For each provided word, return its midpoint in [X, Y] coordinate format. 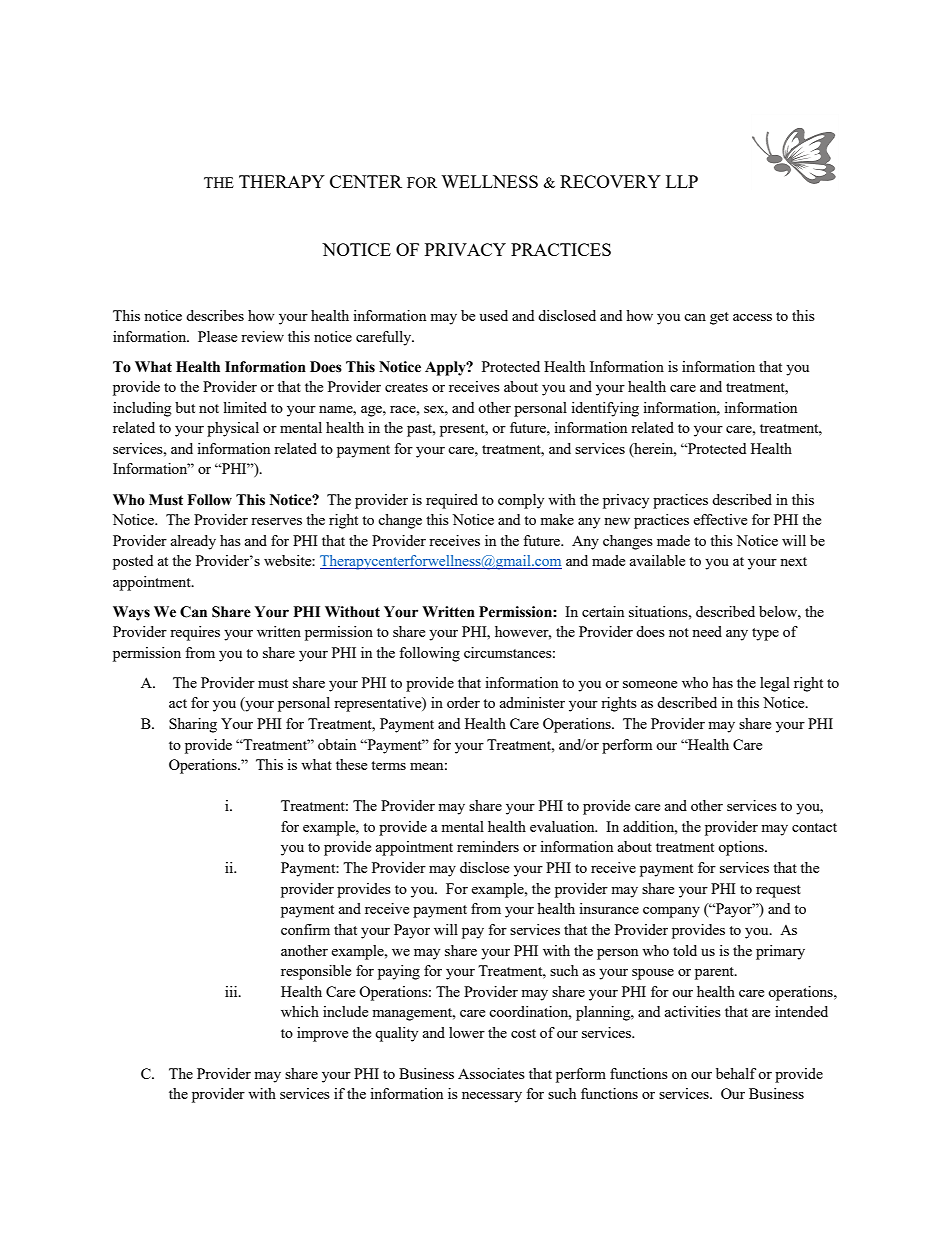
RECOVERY [610, 181]
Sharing [193, 725]
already [193, 542]
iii [232, 991]
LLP [682, 181]
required [452, 501]
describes [215, 315]
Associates [491, 1073]
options [742, 848]
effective [720, 519]
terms [388, 765]
